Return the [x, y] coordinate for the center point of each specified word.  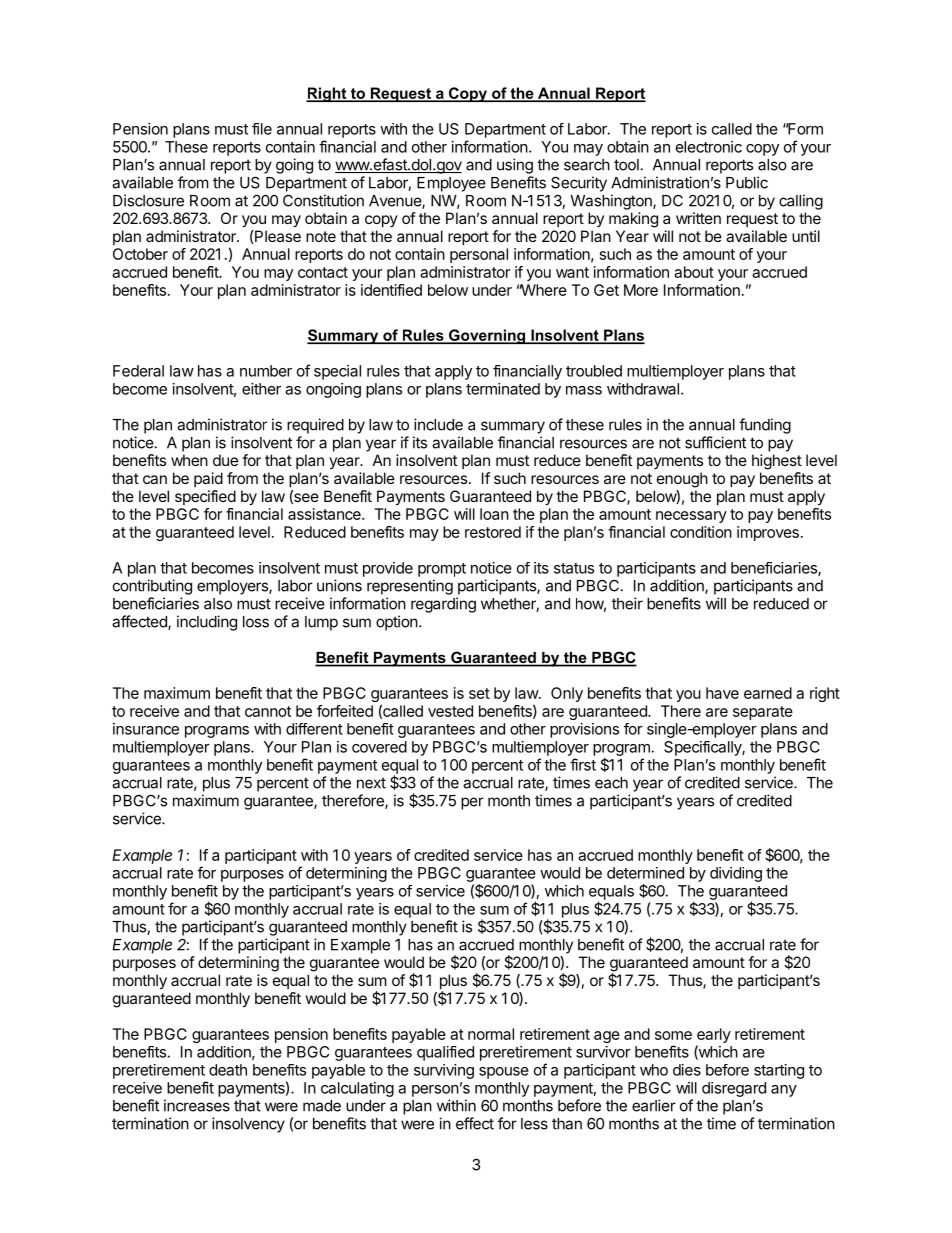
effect [475, 1123]
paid [208, 479]
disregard [734, 1089]
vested [450, 711]
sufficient [715, 442]
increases [197, 1105]
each [611, 783]
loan [494, 514]
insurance [146, 729]
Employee [451, 184]
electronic [709, 147]
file [262, 129]
